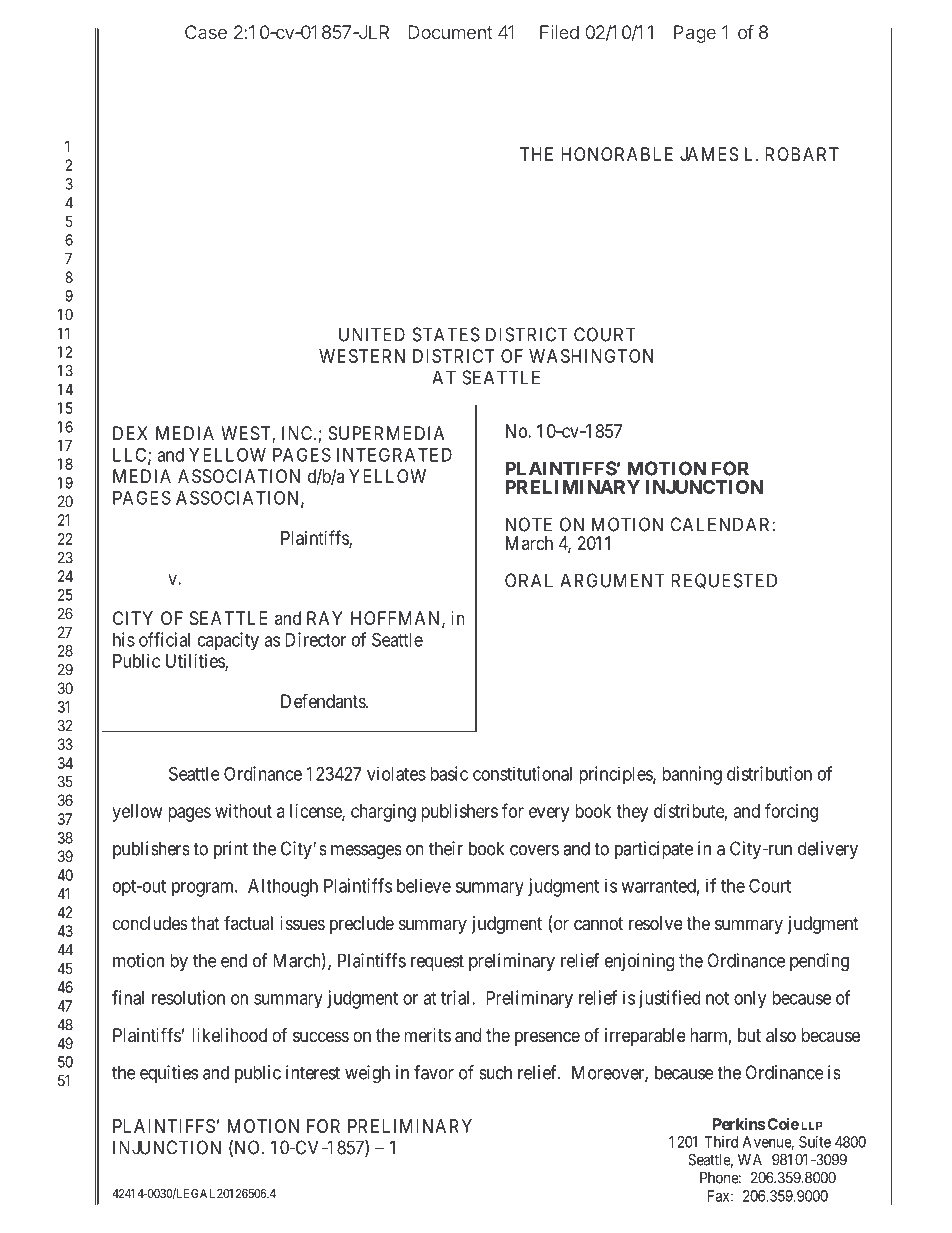 This page has width=952, height=1233. What do you see at coordinates (791, 812) in the page?
I see `forcing` at bounding box center [791, 812].
